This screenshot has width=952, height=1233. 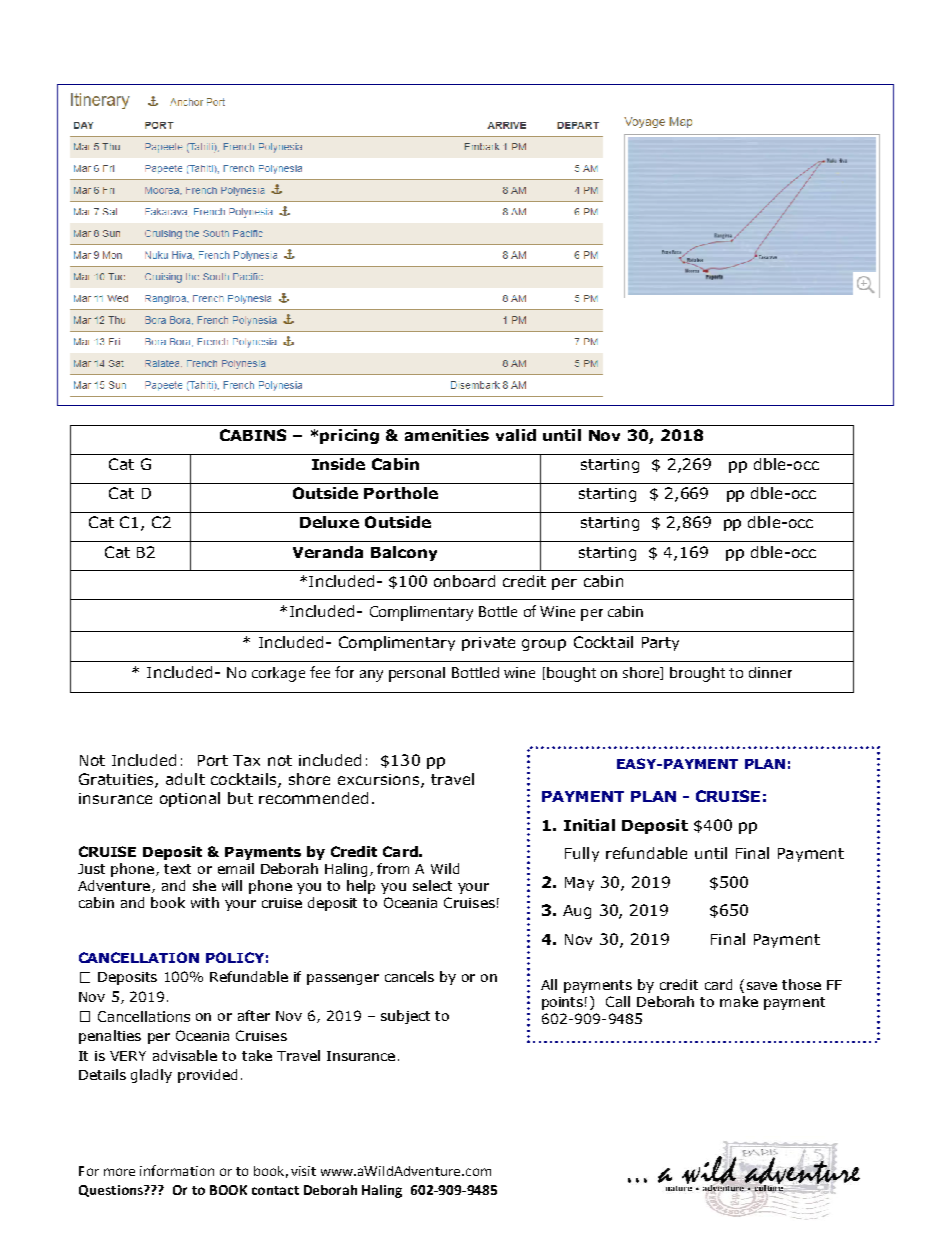 I want to click on make, so click(x=739, y=1001).
